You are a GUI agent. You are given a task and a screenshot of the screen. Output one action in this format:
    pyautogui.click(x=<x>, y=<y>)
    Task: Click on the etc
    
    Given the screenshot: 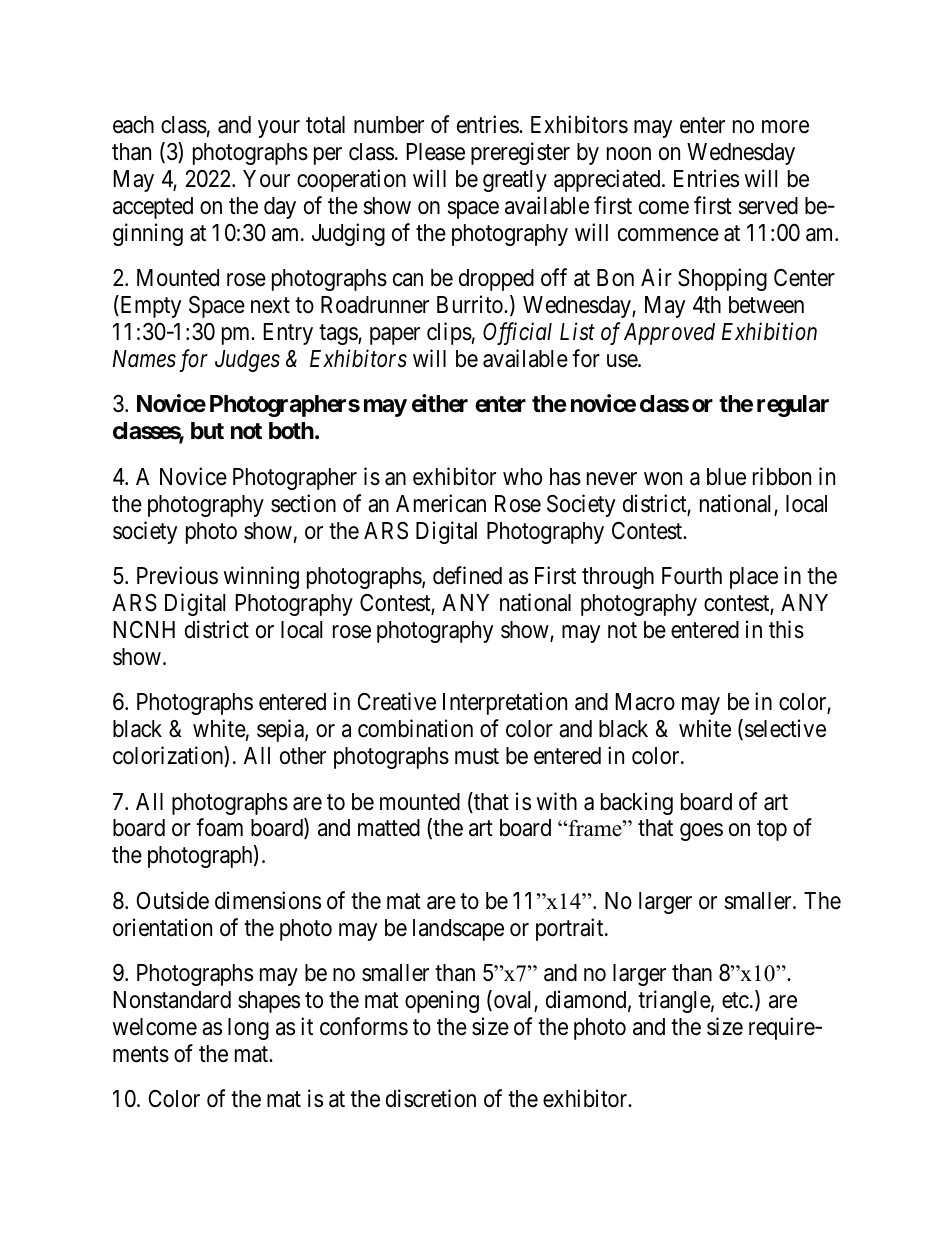 What is the action you would take?
    pyautogui.click(x=735, y=1001)
